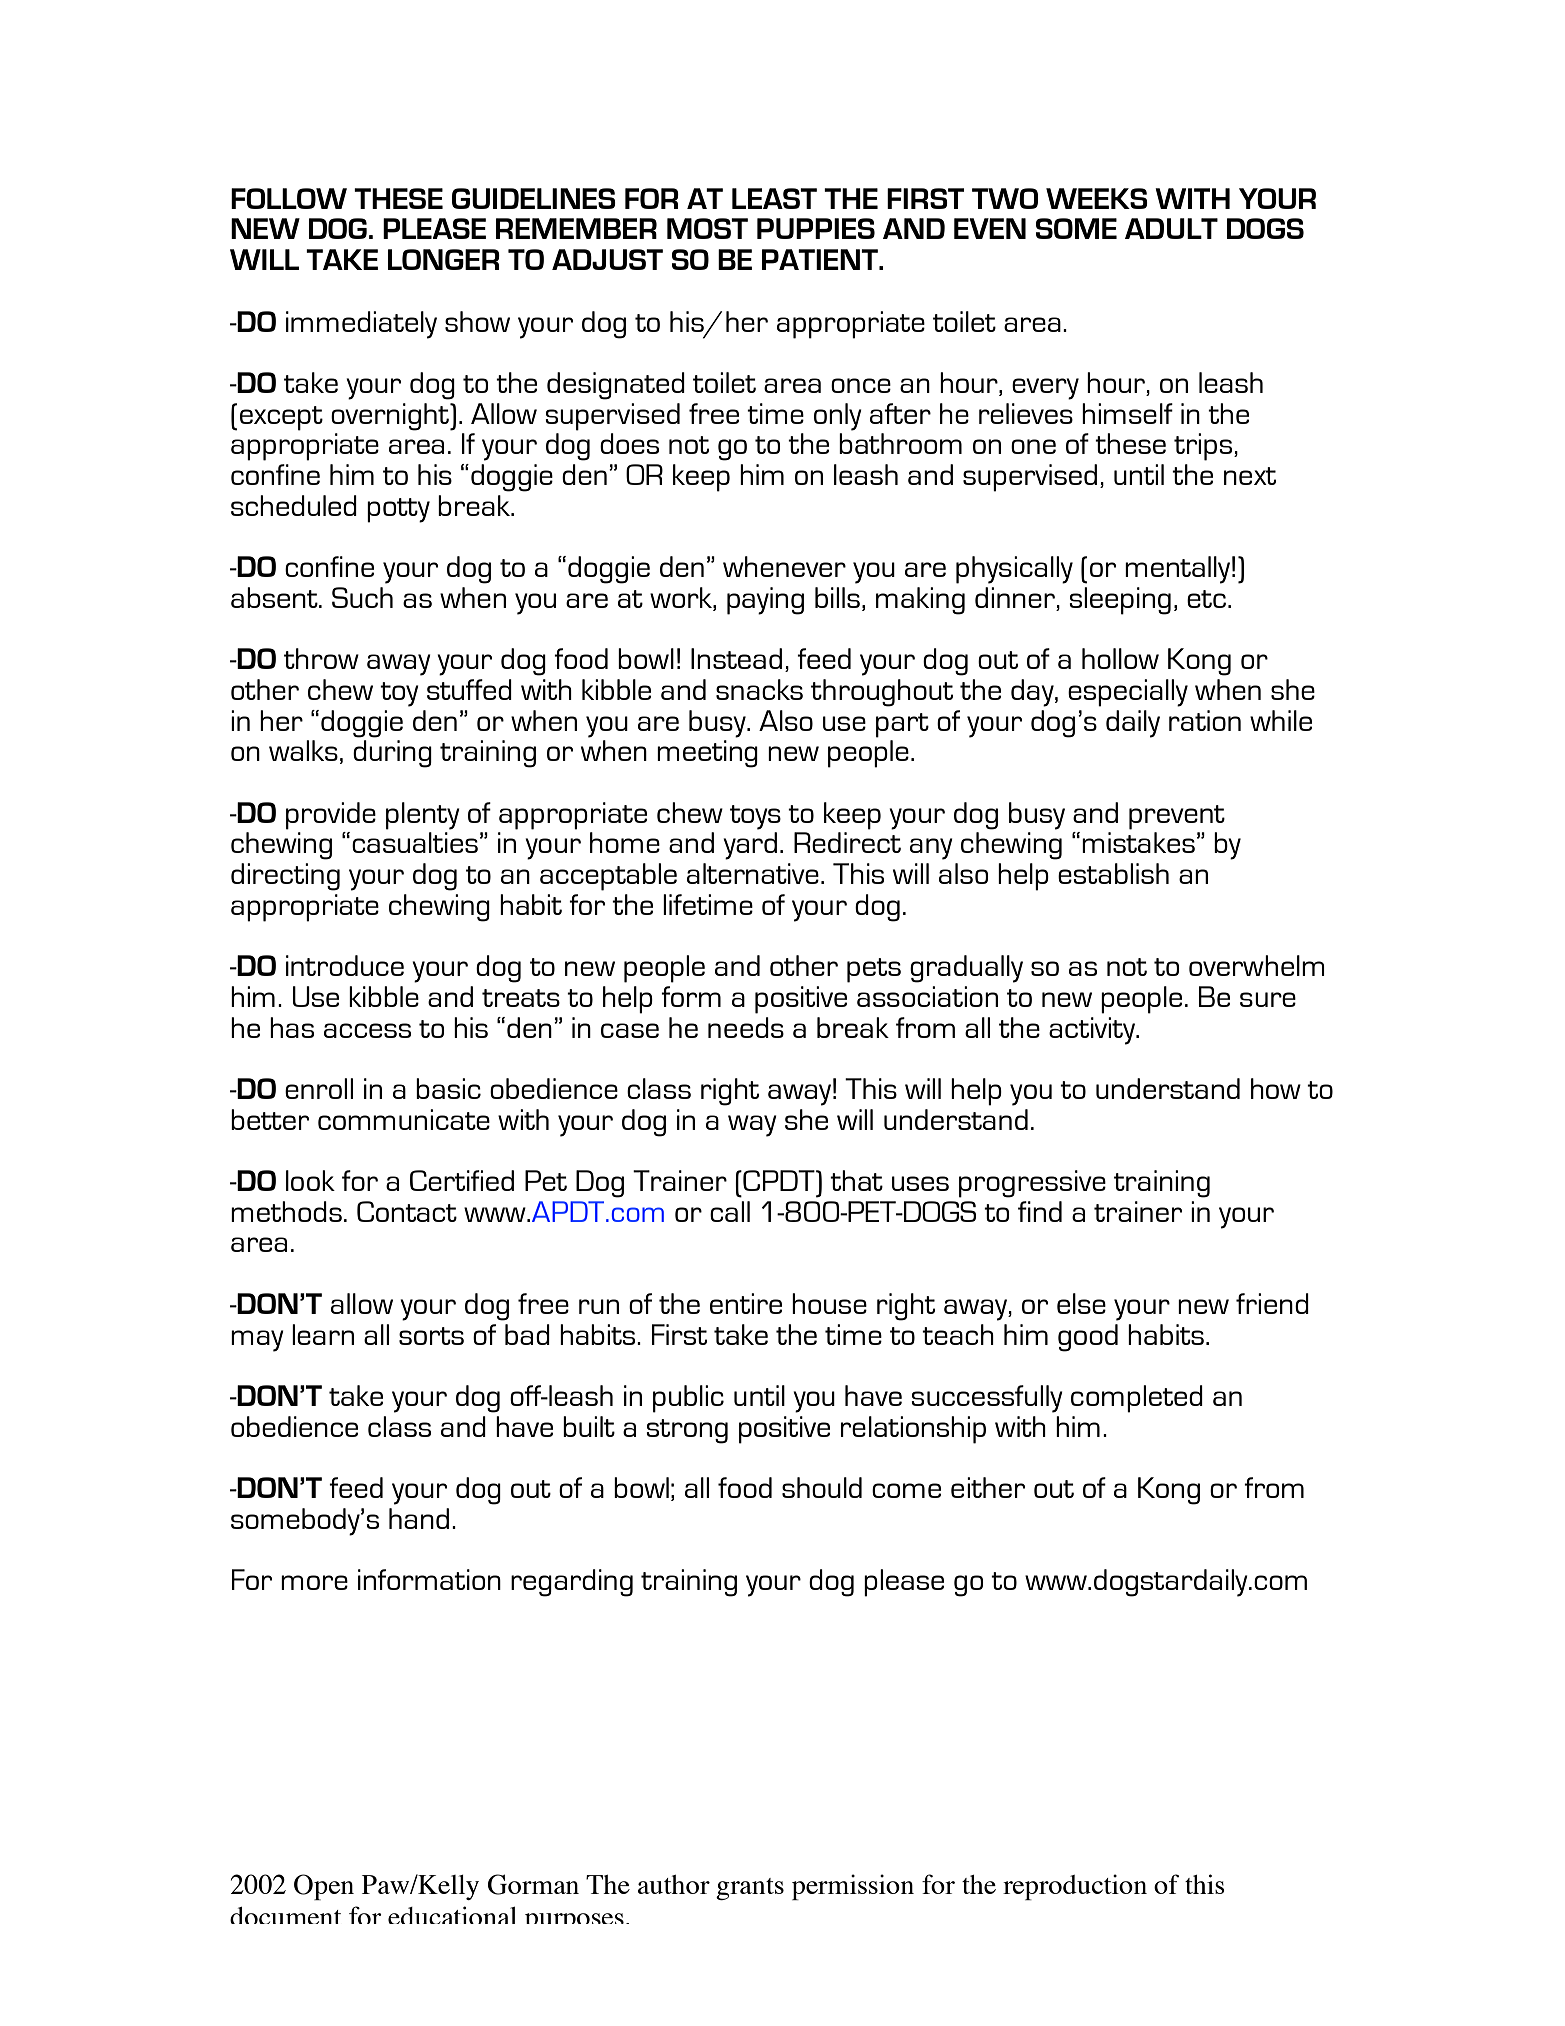 This document has width=1565, height=2026. Describe the element at coordinates (324, 1887) in the document. I see `Open` at that location.
